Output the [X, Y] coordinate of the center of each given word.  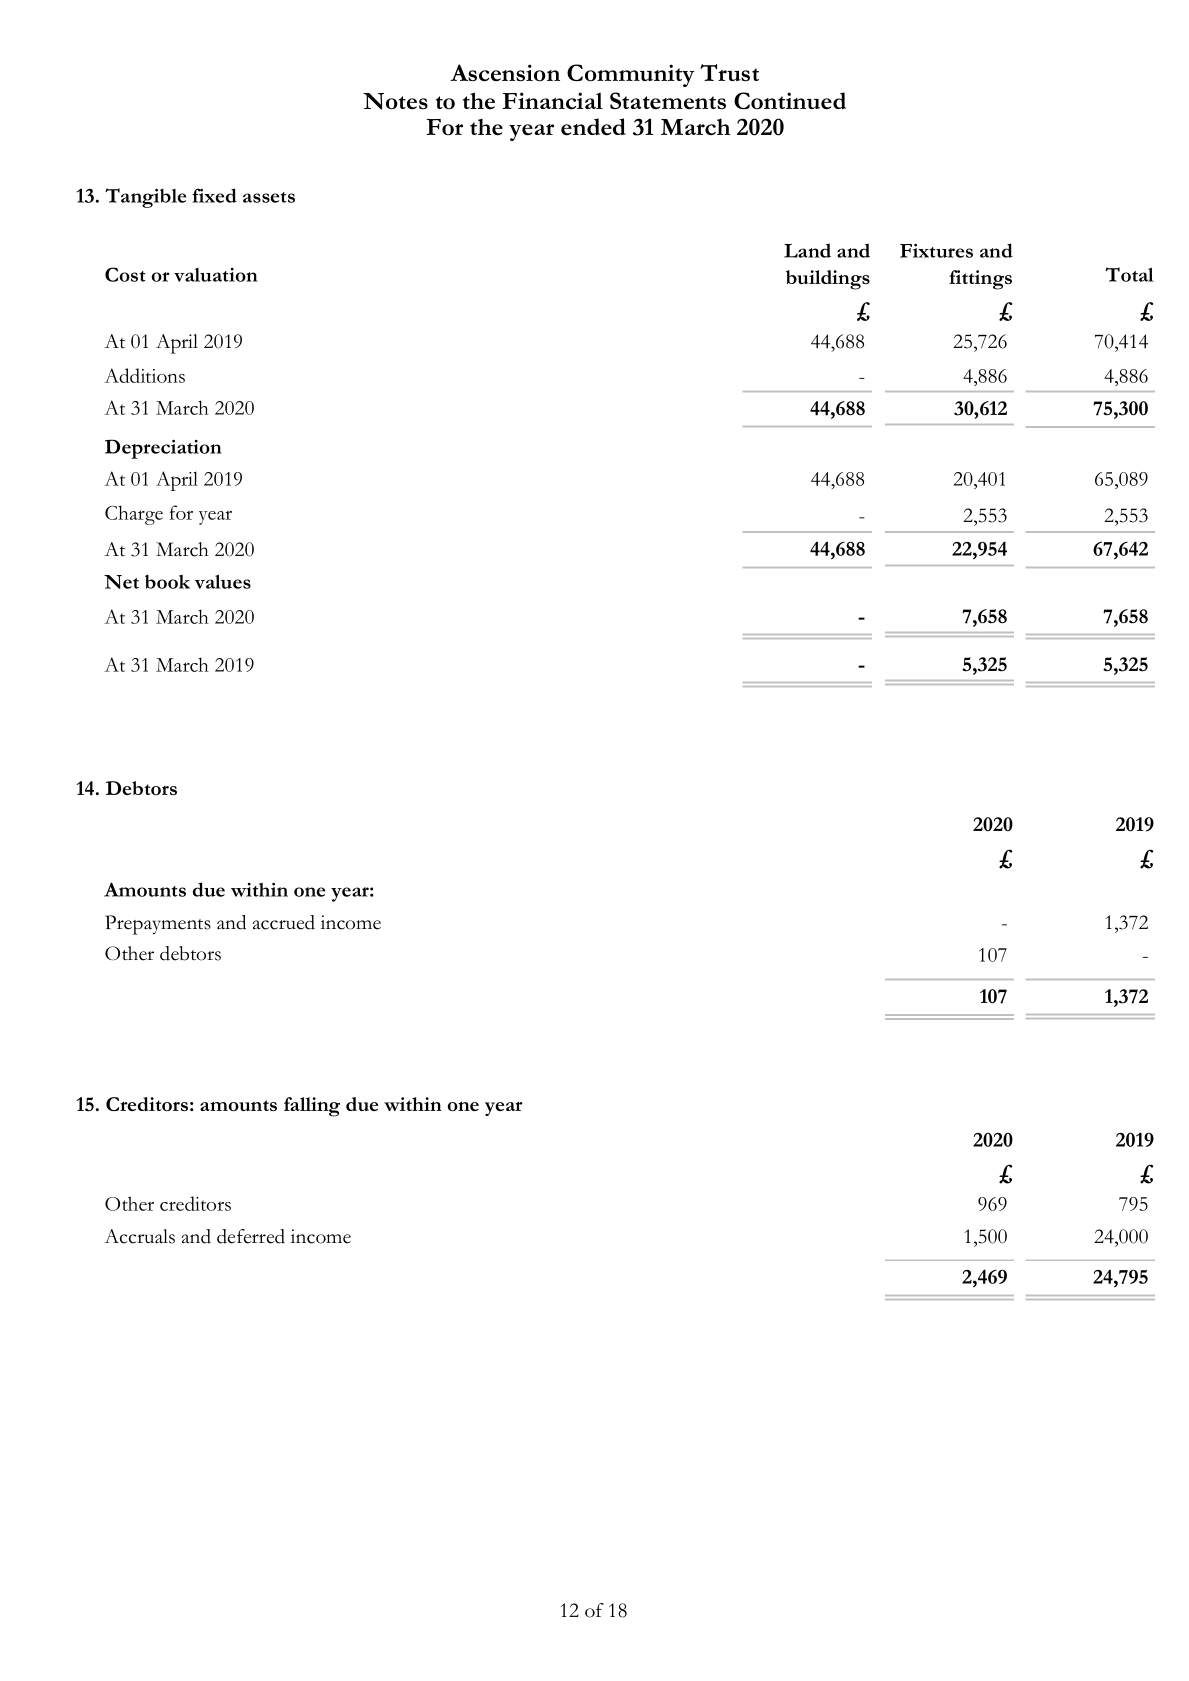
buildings [828, 280]
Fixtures [936, 251]
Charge [134, 515]
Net [121, 582]
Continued [790, 101]
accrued [284, 922]
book [167, 582]
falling [312, 1107]
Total [1129, 274]
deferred [251, 1236]
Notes [395, 101]
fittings [980, 280]
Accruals [139, 1236]
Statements [668, 101]
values [223, 581]
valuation [216, 275]
